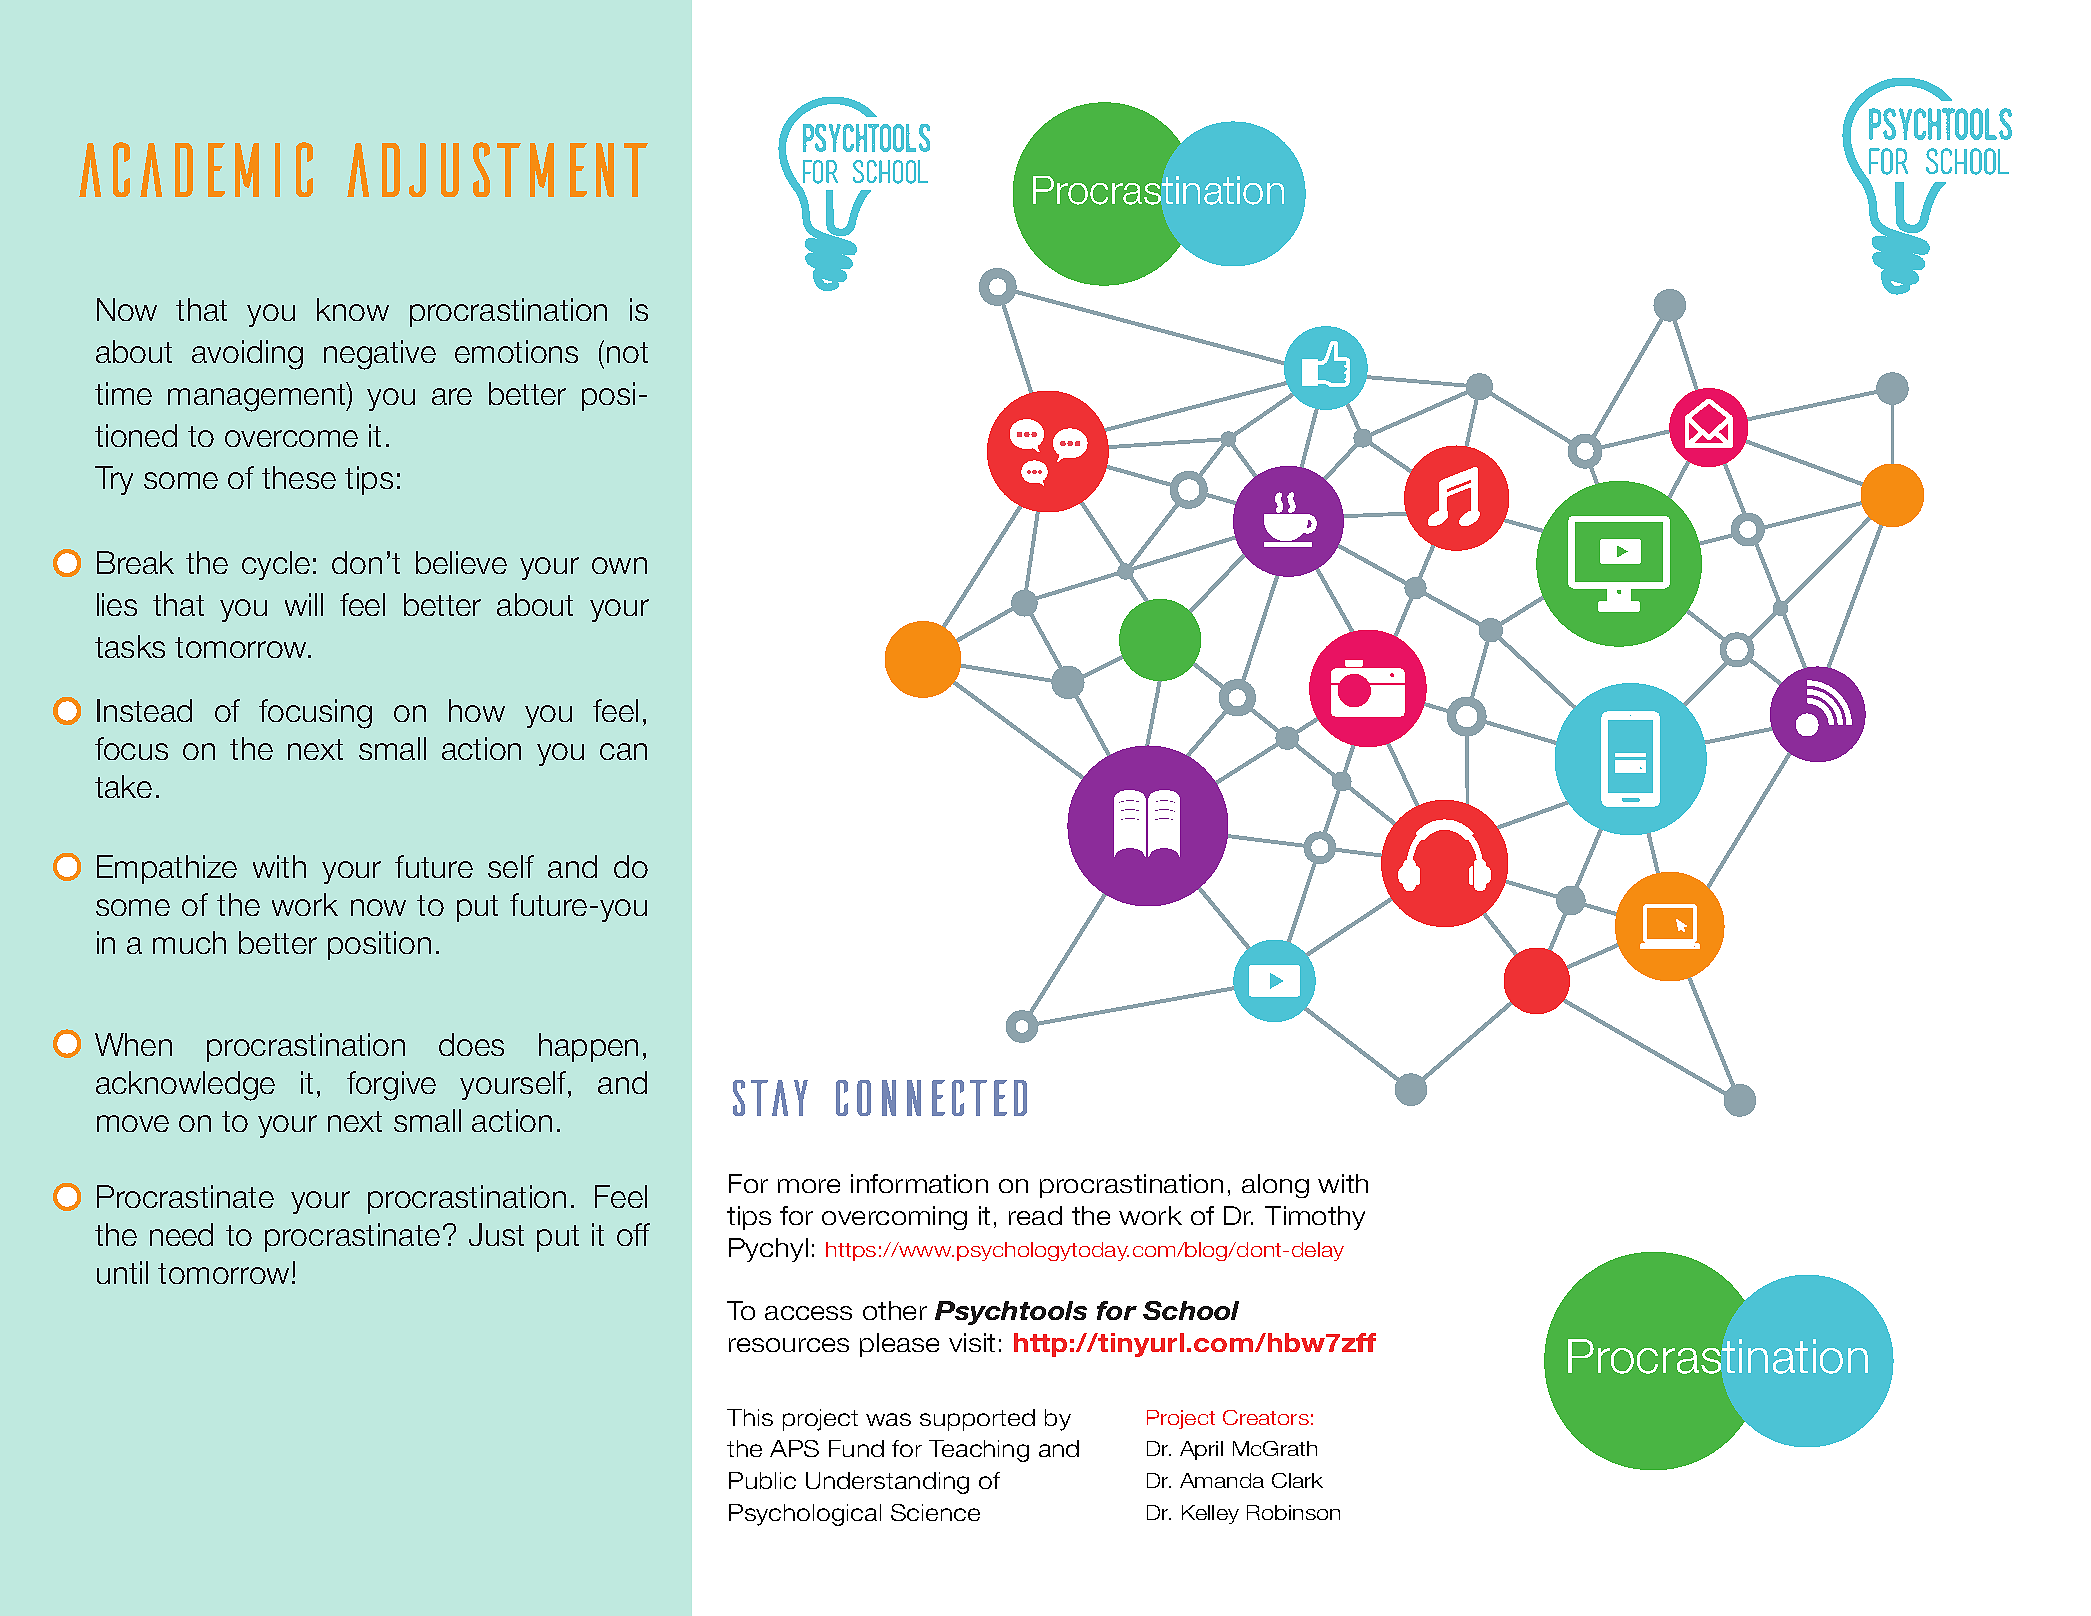  What do you see at coordinates (623, 751) in the document?
I see `can` at bounding box center [623, 751].
